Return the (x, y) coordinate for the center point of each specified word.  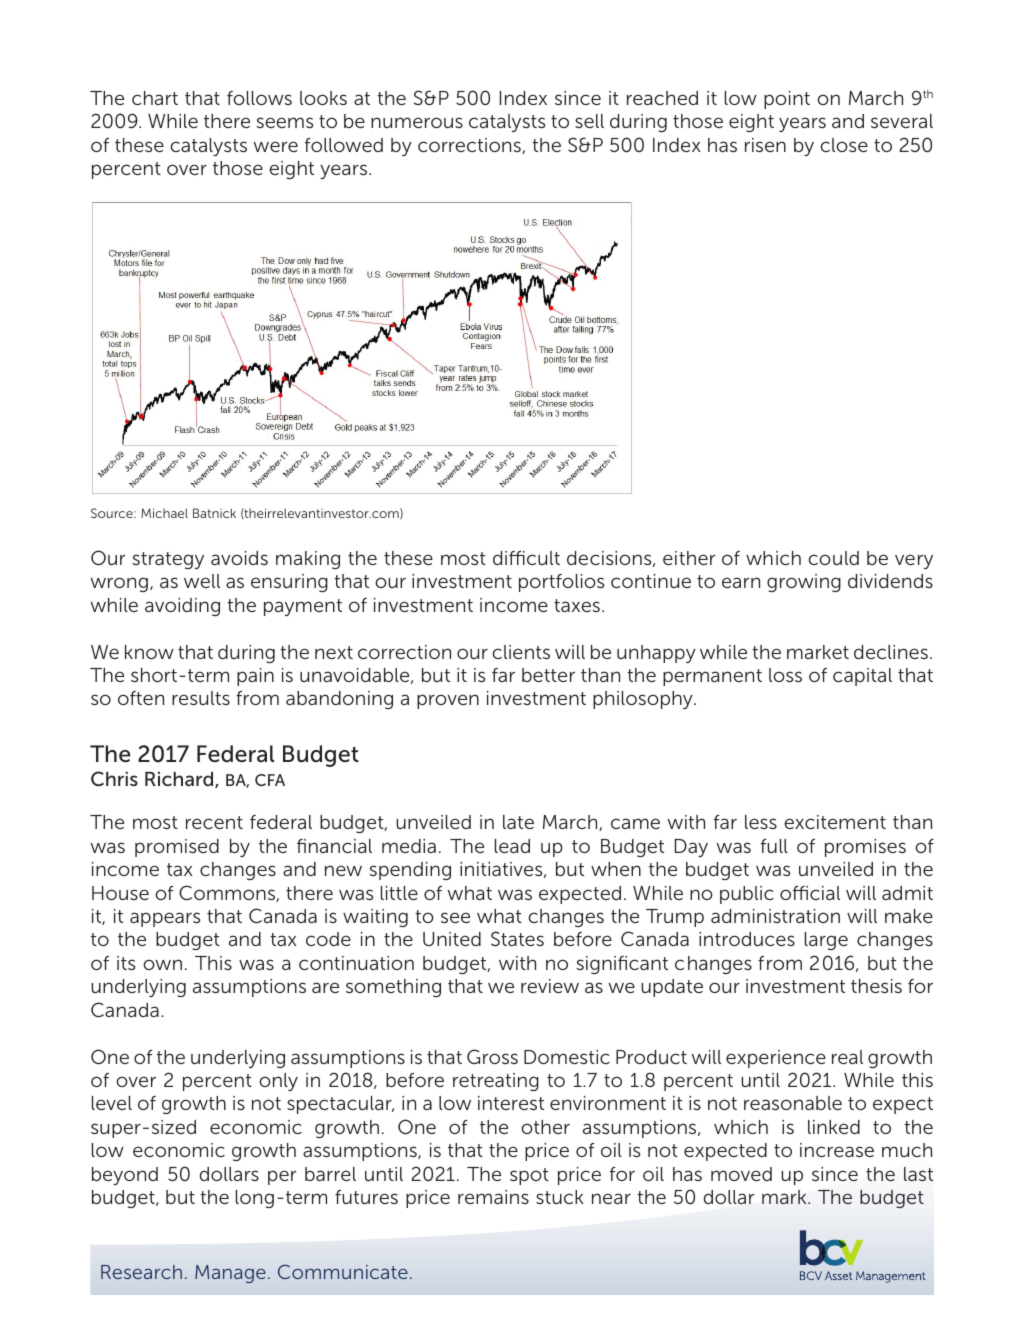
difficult (526, 558)
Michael (164, 513)
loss (785, 675)
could (833, 558)
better (548, 675)
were (276, 146)
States (517, 938)
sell (589, 121)
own (162, 964)
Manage (230, 1274)
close (844, 145)
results (201, 698)
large (826, 941)
